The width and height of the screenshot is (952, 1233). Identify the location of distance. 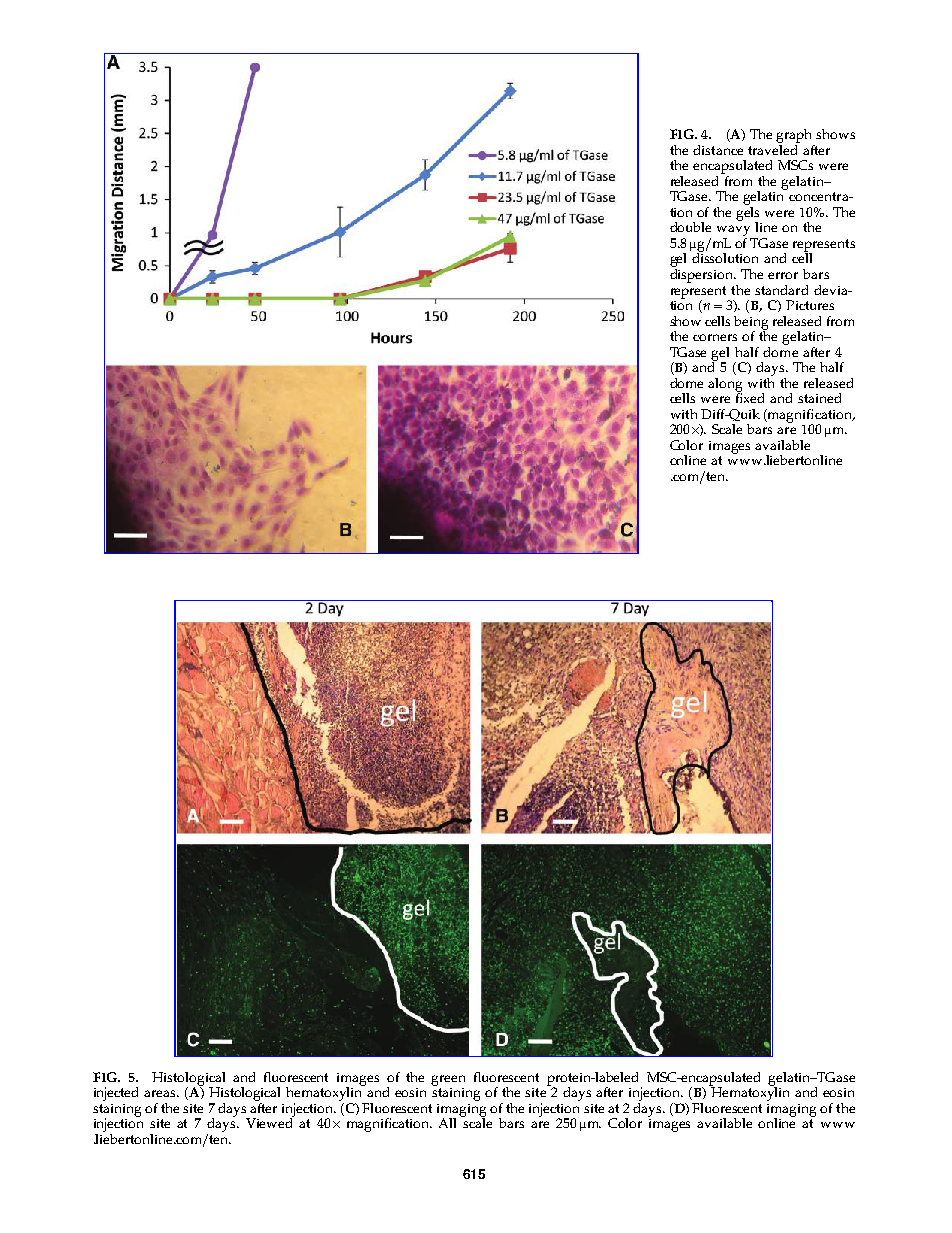
(718, 150).
